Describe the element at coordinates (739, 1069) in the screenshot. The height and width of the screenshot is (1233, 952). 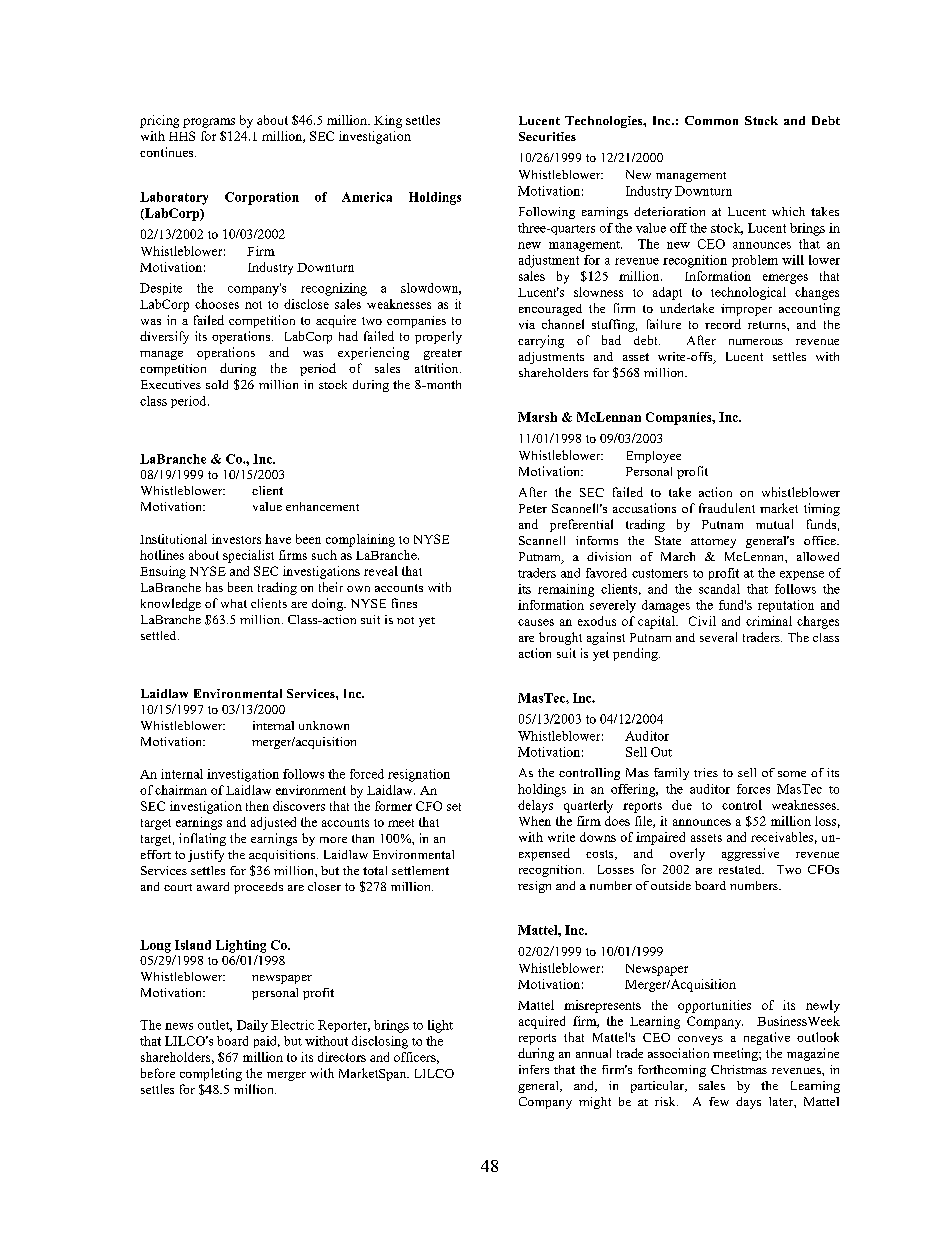
I see `Christmas` at that location.
